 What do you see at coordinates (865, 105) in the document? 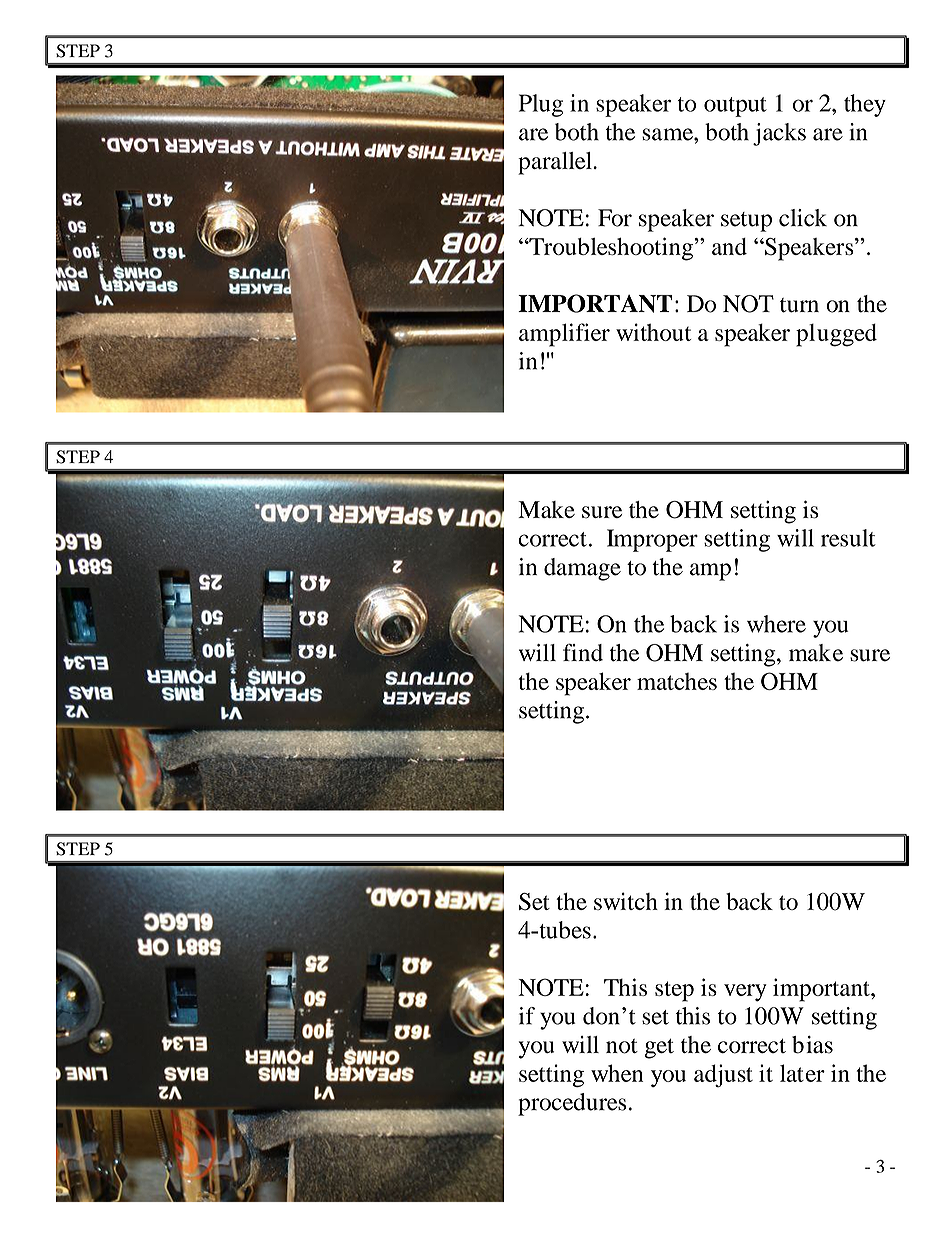
I see `they` at bounding box center [865, 105].
